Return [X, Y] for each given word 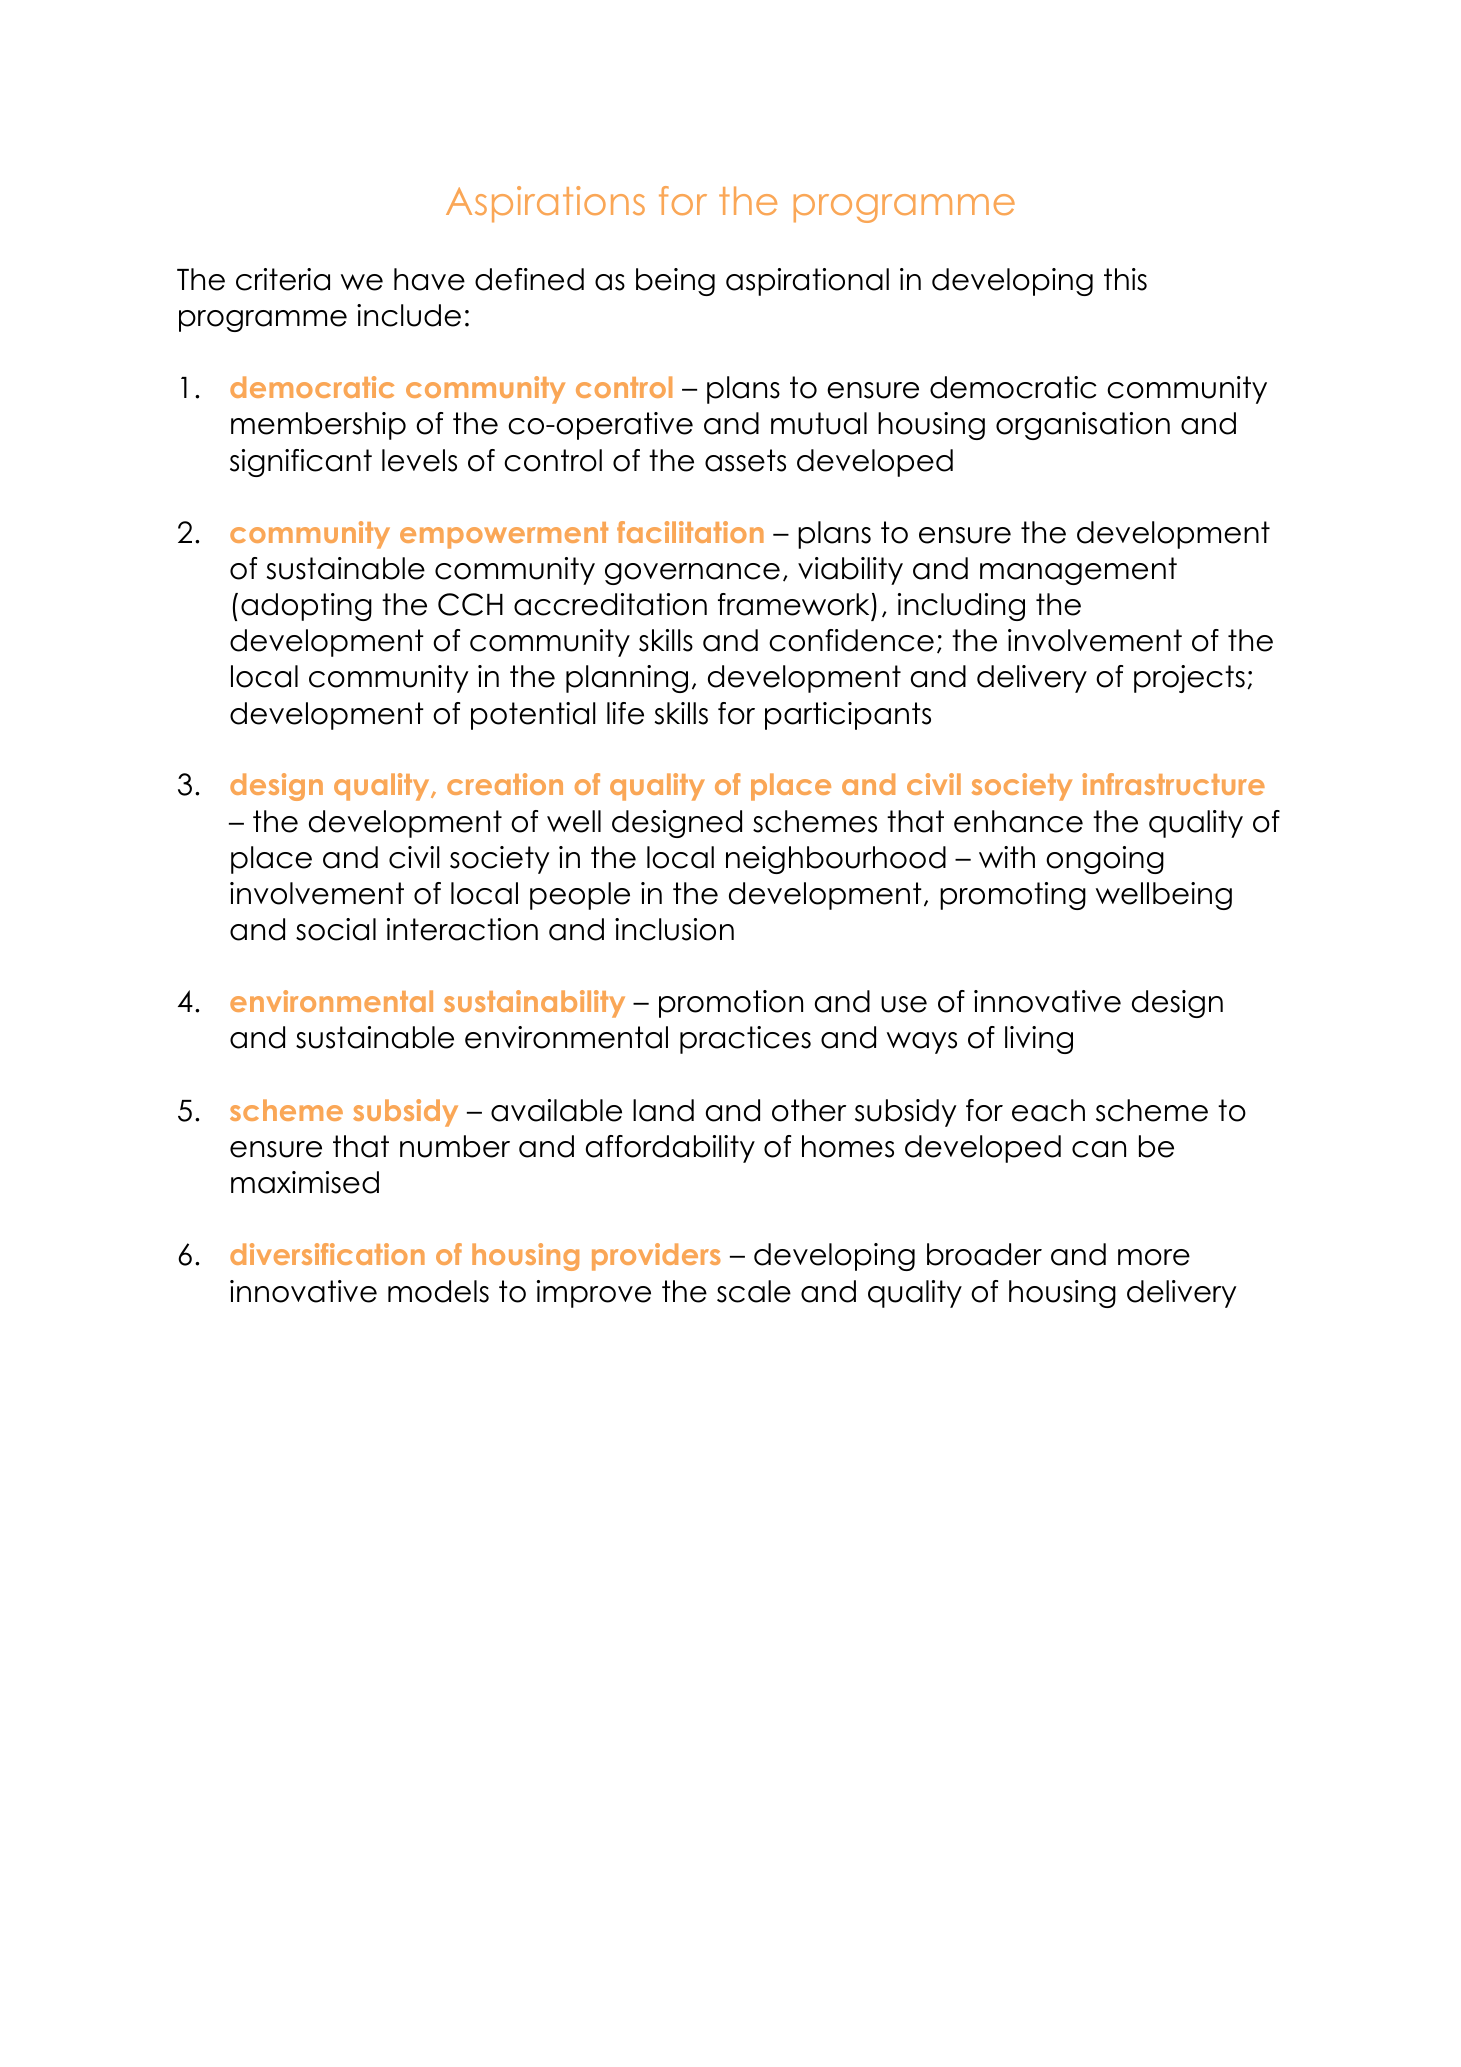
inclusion [674, 929]
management [1078, 571]
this [1125, 279]
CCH [470, 604]
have [429, 279]
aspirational [807, 282]
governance [692, 574]
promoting [1013, 896]
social [336, 929]
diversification [327, 1254]
